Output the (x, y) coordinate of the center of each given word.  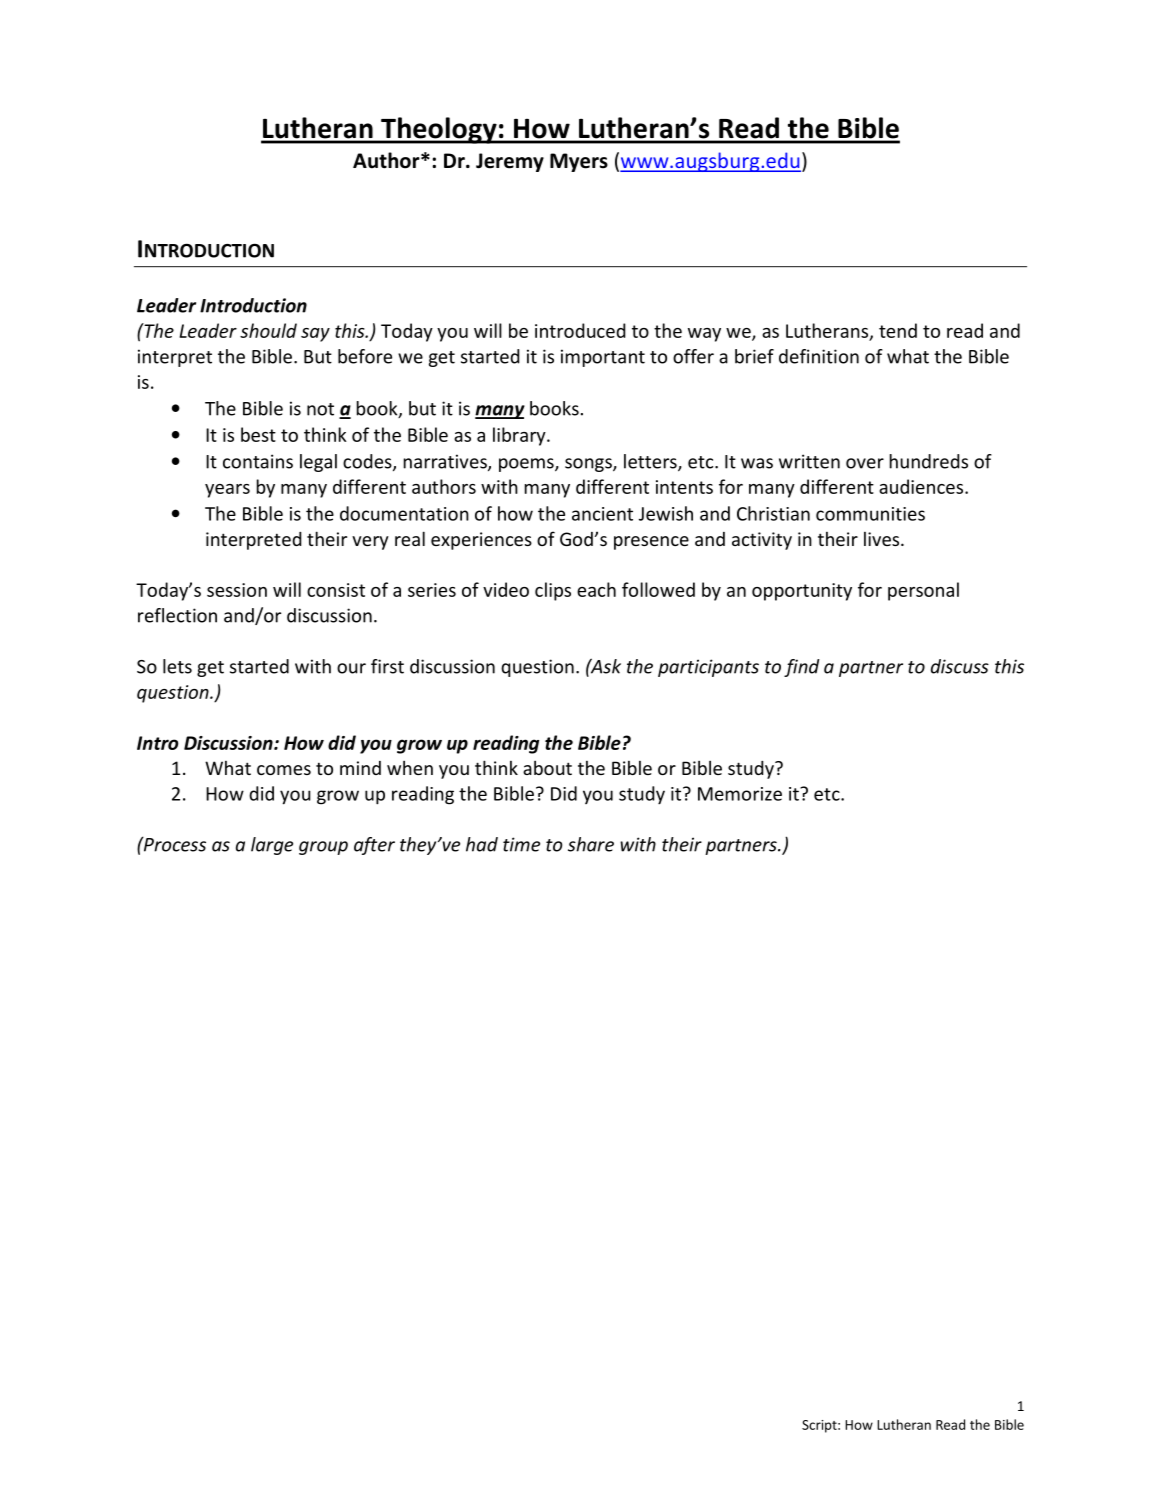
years (227, 491)
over (865, 463)
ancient (602, 514)
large (272, 846)
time (521, 844)
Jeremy (510, 162)
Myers (579, 162)
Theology (439, 130)
